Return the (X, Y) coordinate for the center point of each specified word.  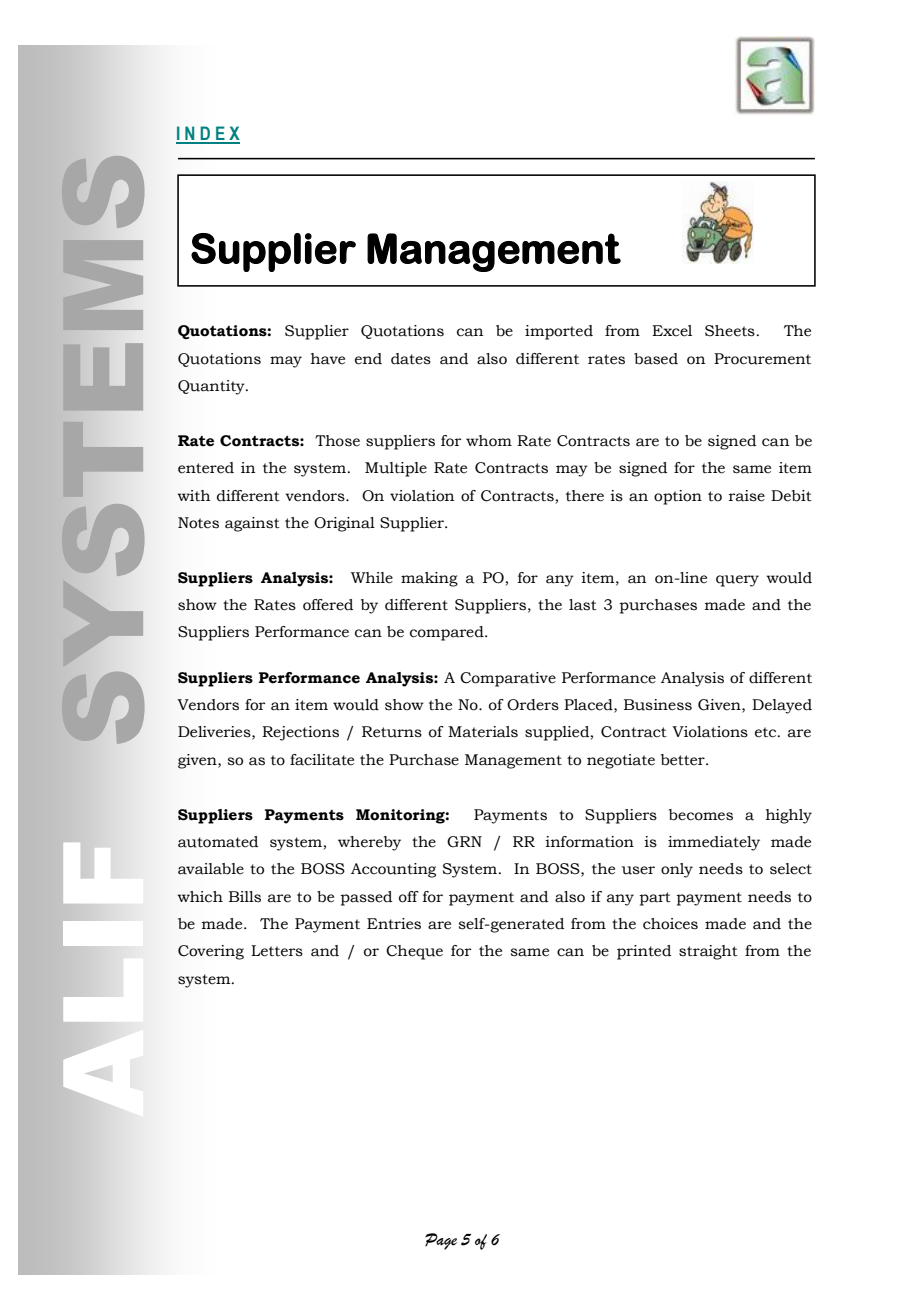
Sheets (730, 331)
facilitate (322, 760)
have (328, 359)
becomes (701, 815)
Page (441, 1241)
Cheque (414, 952)
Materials (483, 732)
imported (559, 332)
